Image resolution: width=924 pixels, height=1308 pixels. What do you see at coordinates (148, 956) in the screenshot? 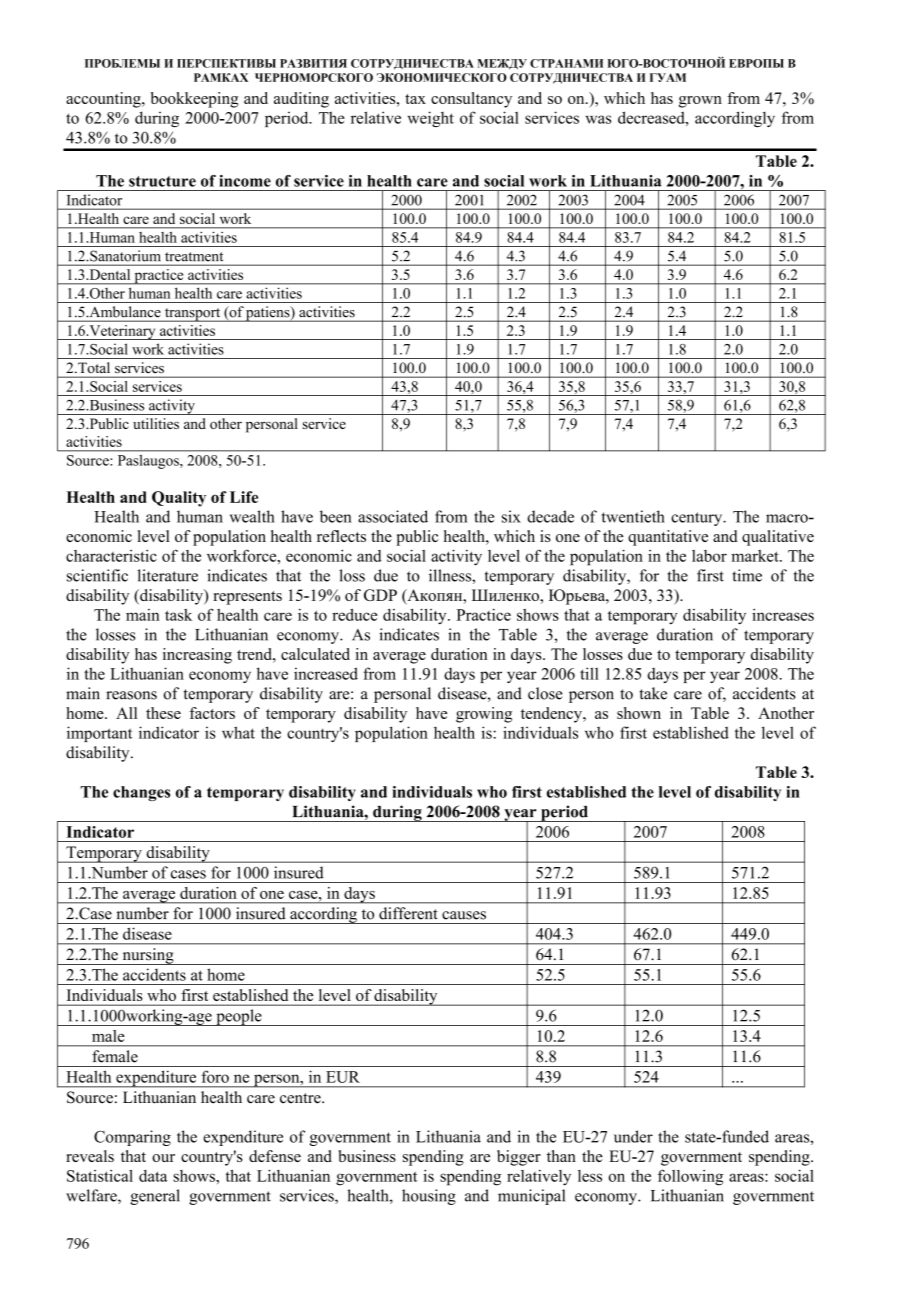
I see `nursing` at bounding box center [148, 956].
